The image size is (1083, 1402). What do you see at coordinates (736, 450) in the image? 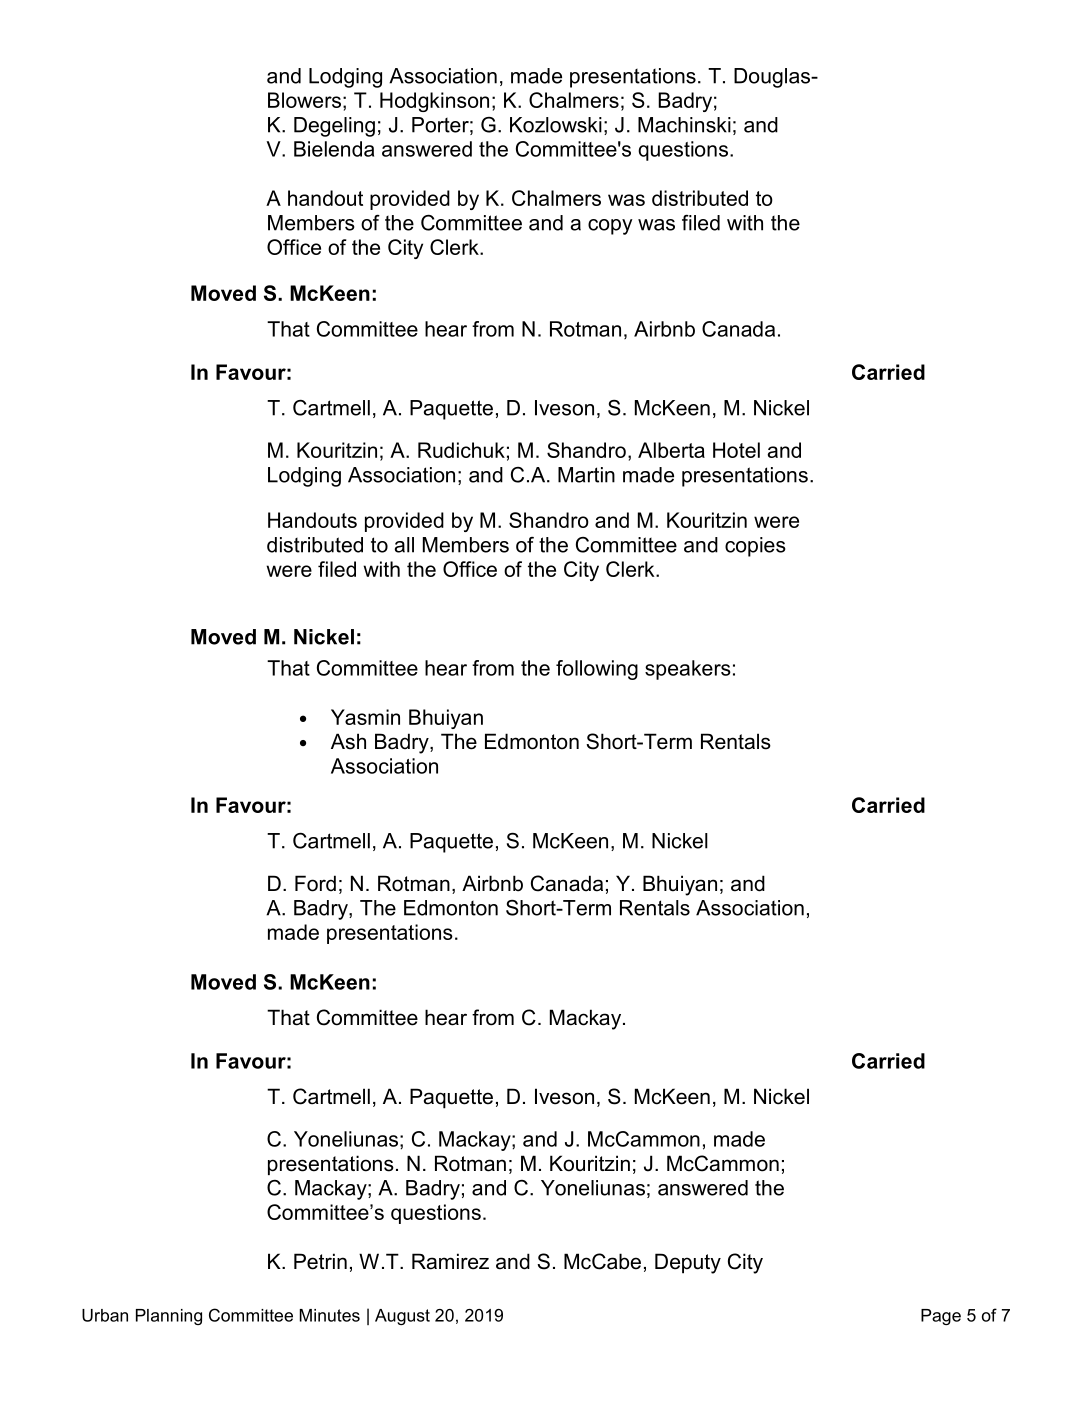
I see `Hotel` at bounding box center [736, 450].
